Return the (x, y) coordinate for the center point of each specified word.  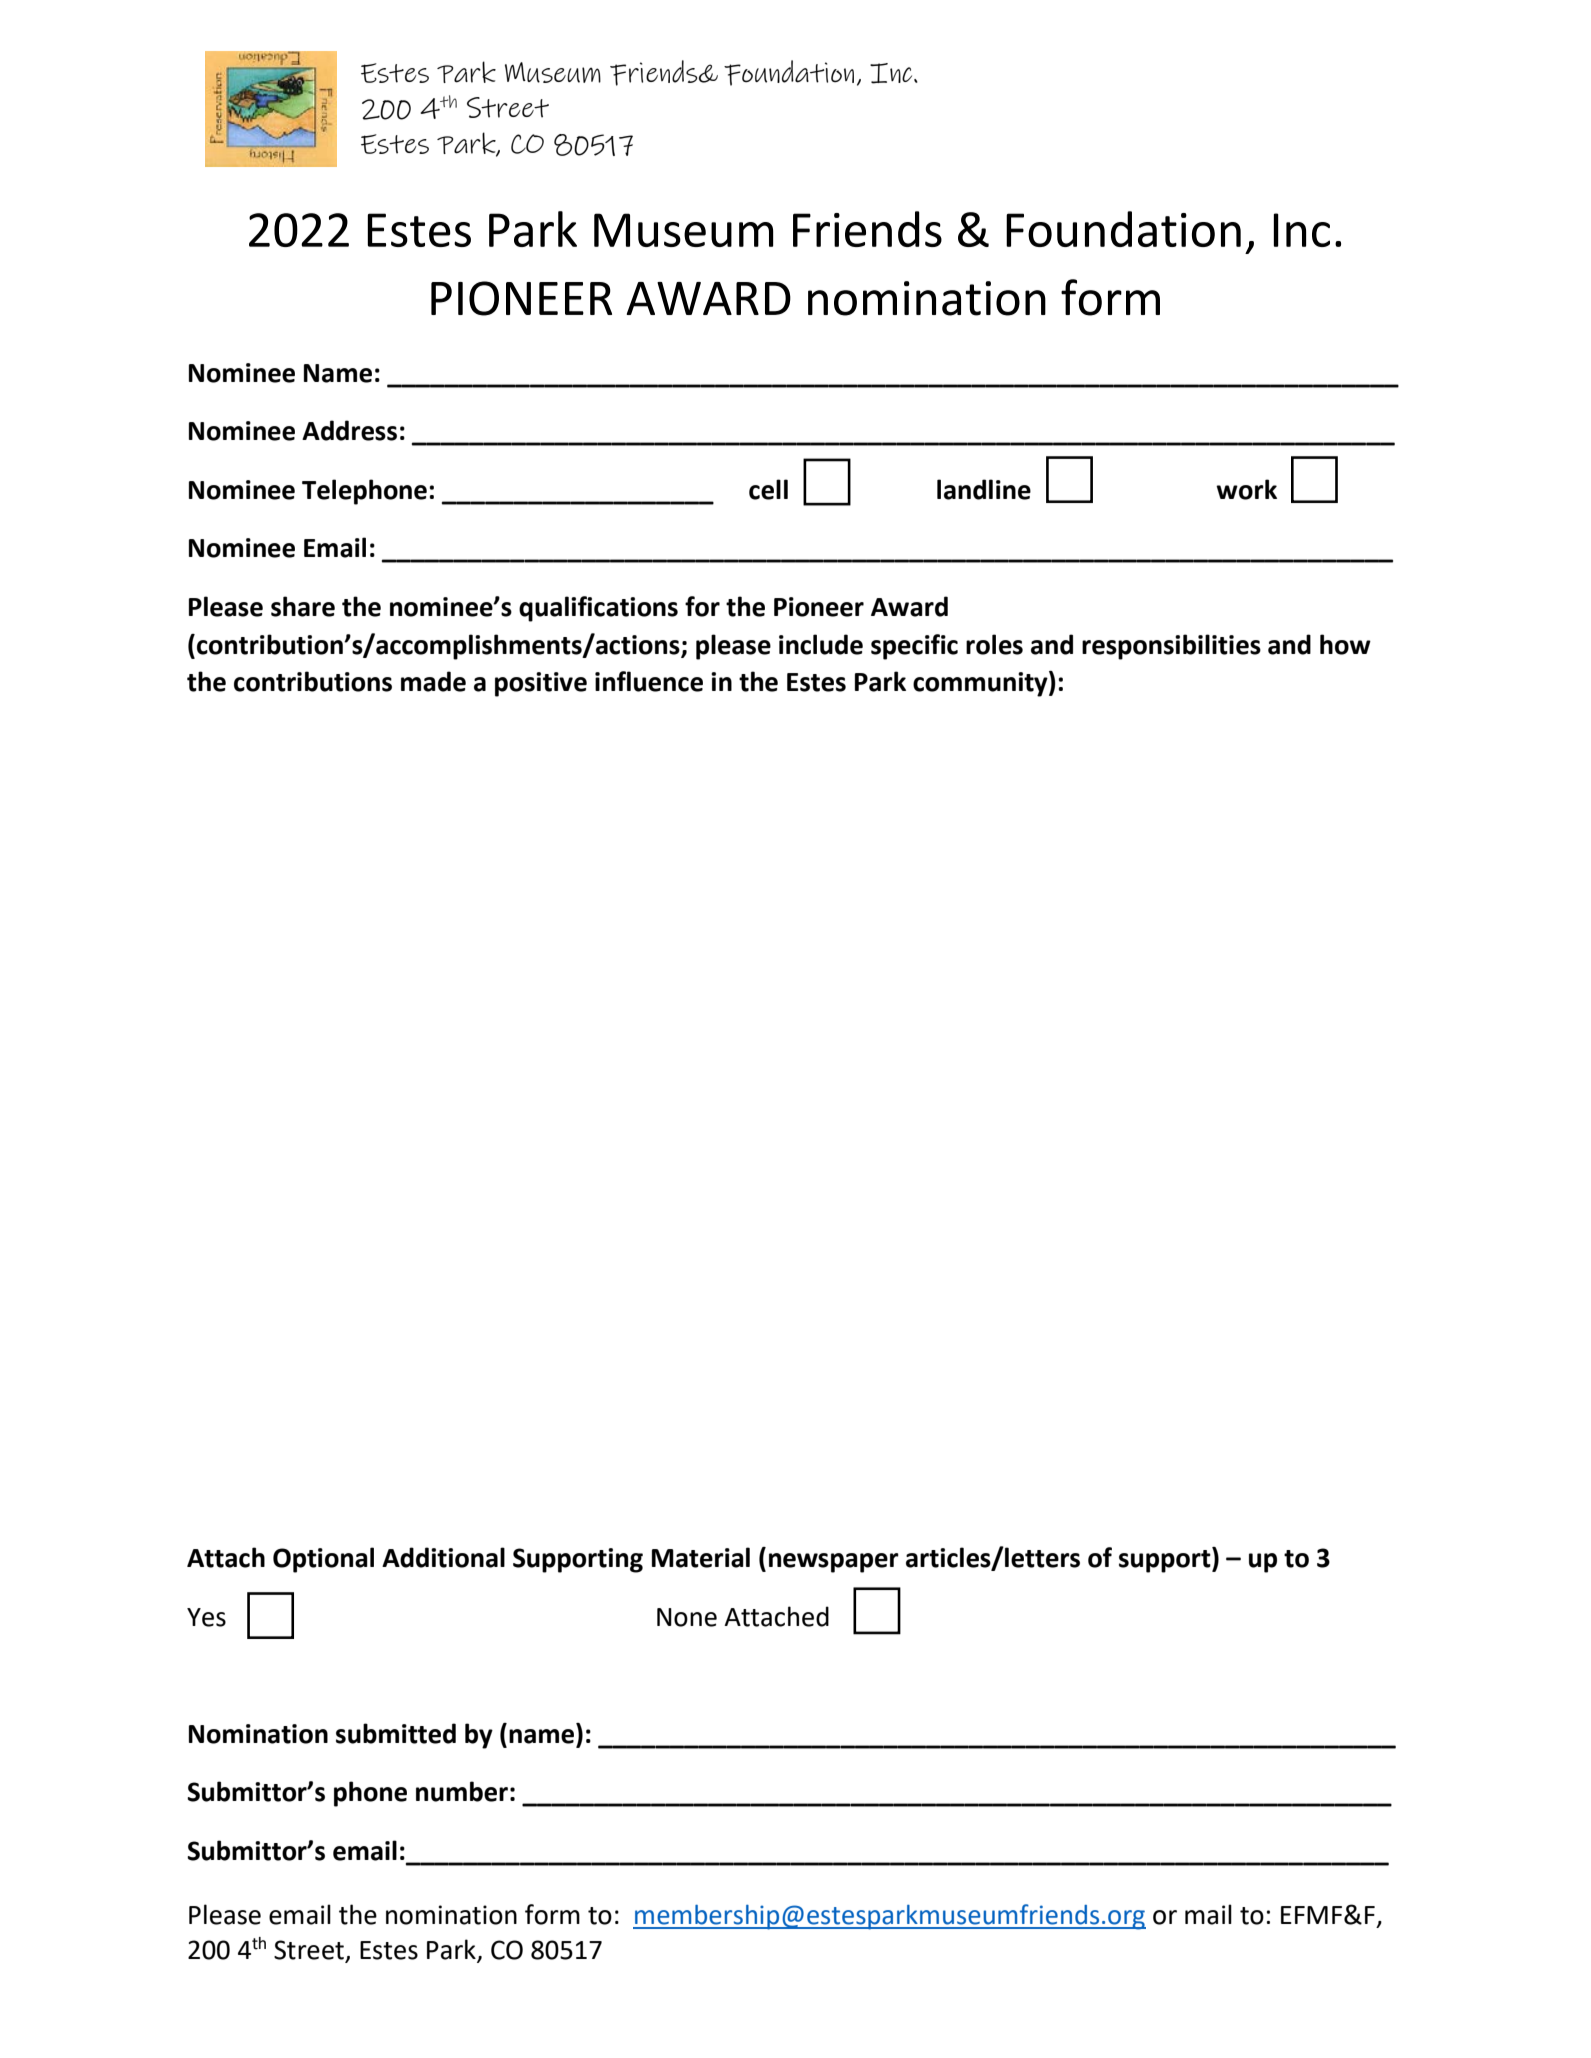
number (462, 1791)
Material (701, 1557)
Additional (443, 1557)
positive (541, 684)
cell (768, 489)
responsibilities (1171, 647)
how (1345, 644)
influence (649, 681)
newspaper (834, 1563)
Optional (323, 1560)
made (433, 681)
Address (349, 430)
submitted (396, 1733)
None (687, 1617)
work (1246, 489)
